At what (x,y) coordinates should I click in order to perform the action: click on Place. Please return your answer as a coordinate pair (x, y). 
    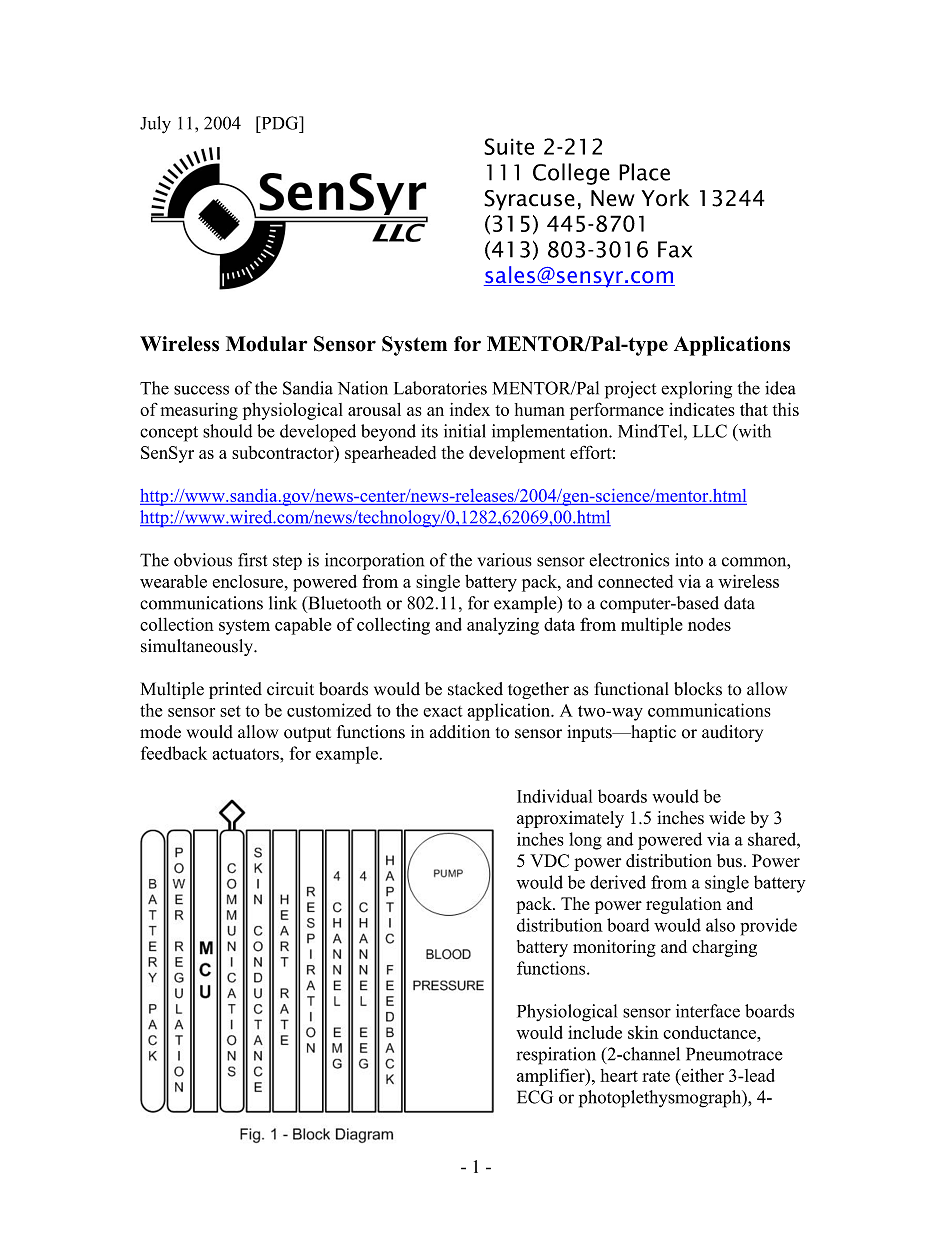
    Looking at the image, I should click on (644, 172).
